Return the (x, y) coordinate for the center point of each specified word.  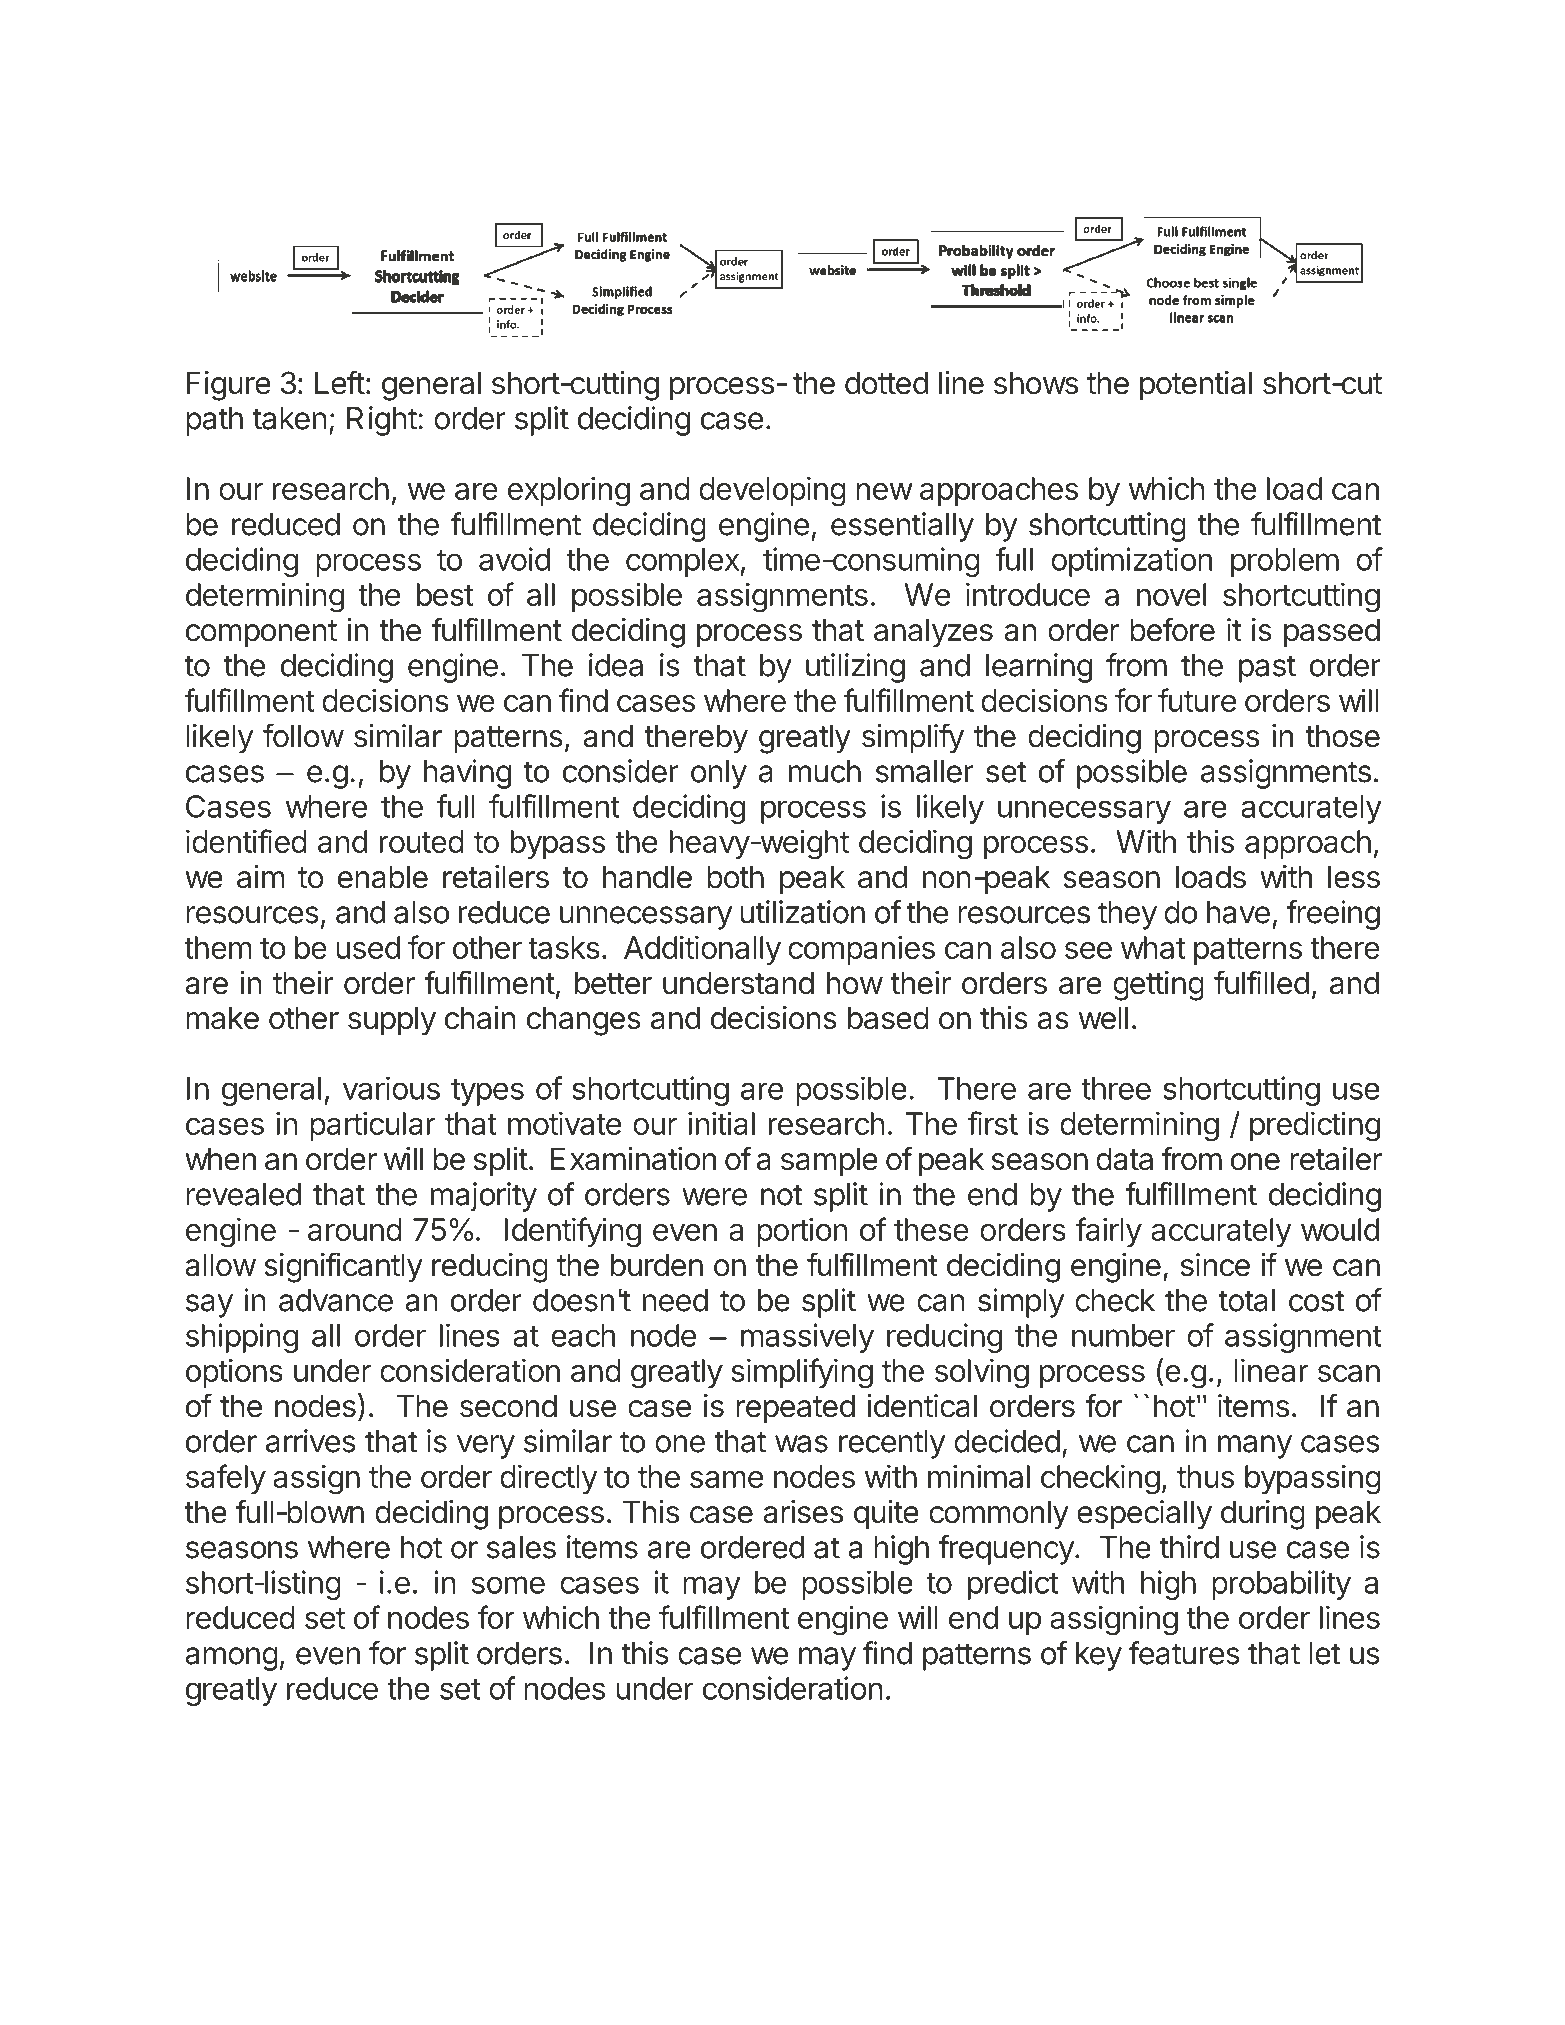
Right (382, 421)
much (825, 771)
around (355, 1229)
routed (422, 841)
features (1184, 1653)
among (231, 1659)
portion (802, 1232)
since (1215, 1265)
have (1238, 912)
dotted (886, 383)
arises (803, 1512)
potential (1196, 386)
